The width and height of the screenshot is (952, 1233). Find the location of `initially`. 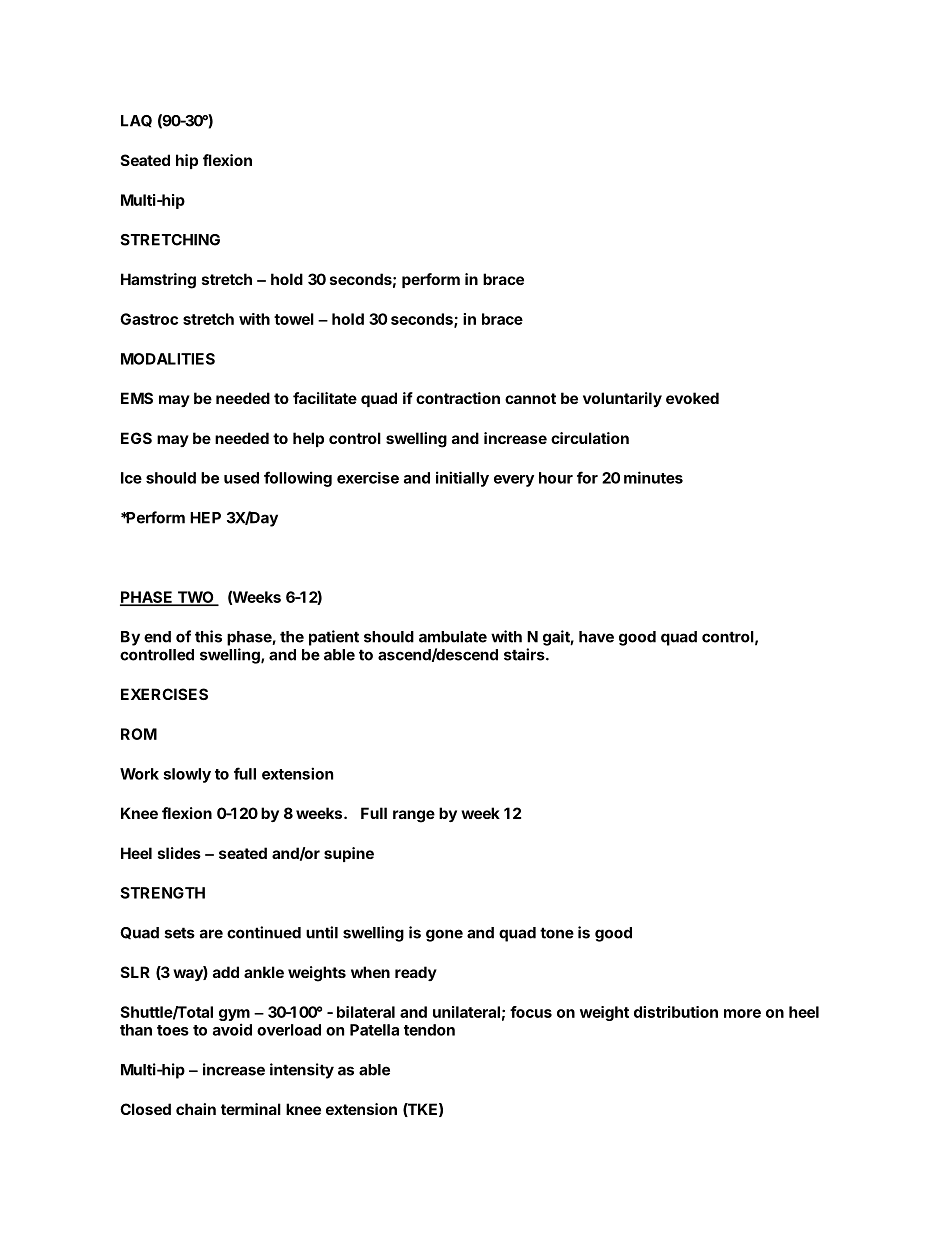

initially is located at coordinates (462, 479).
